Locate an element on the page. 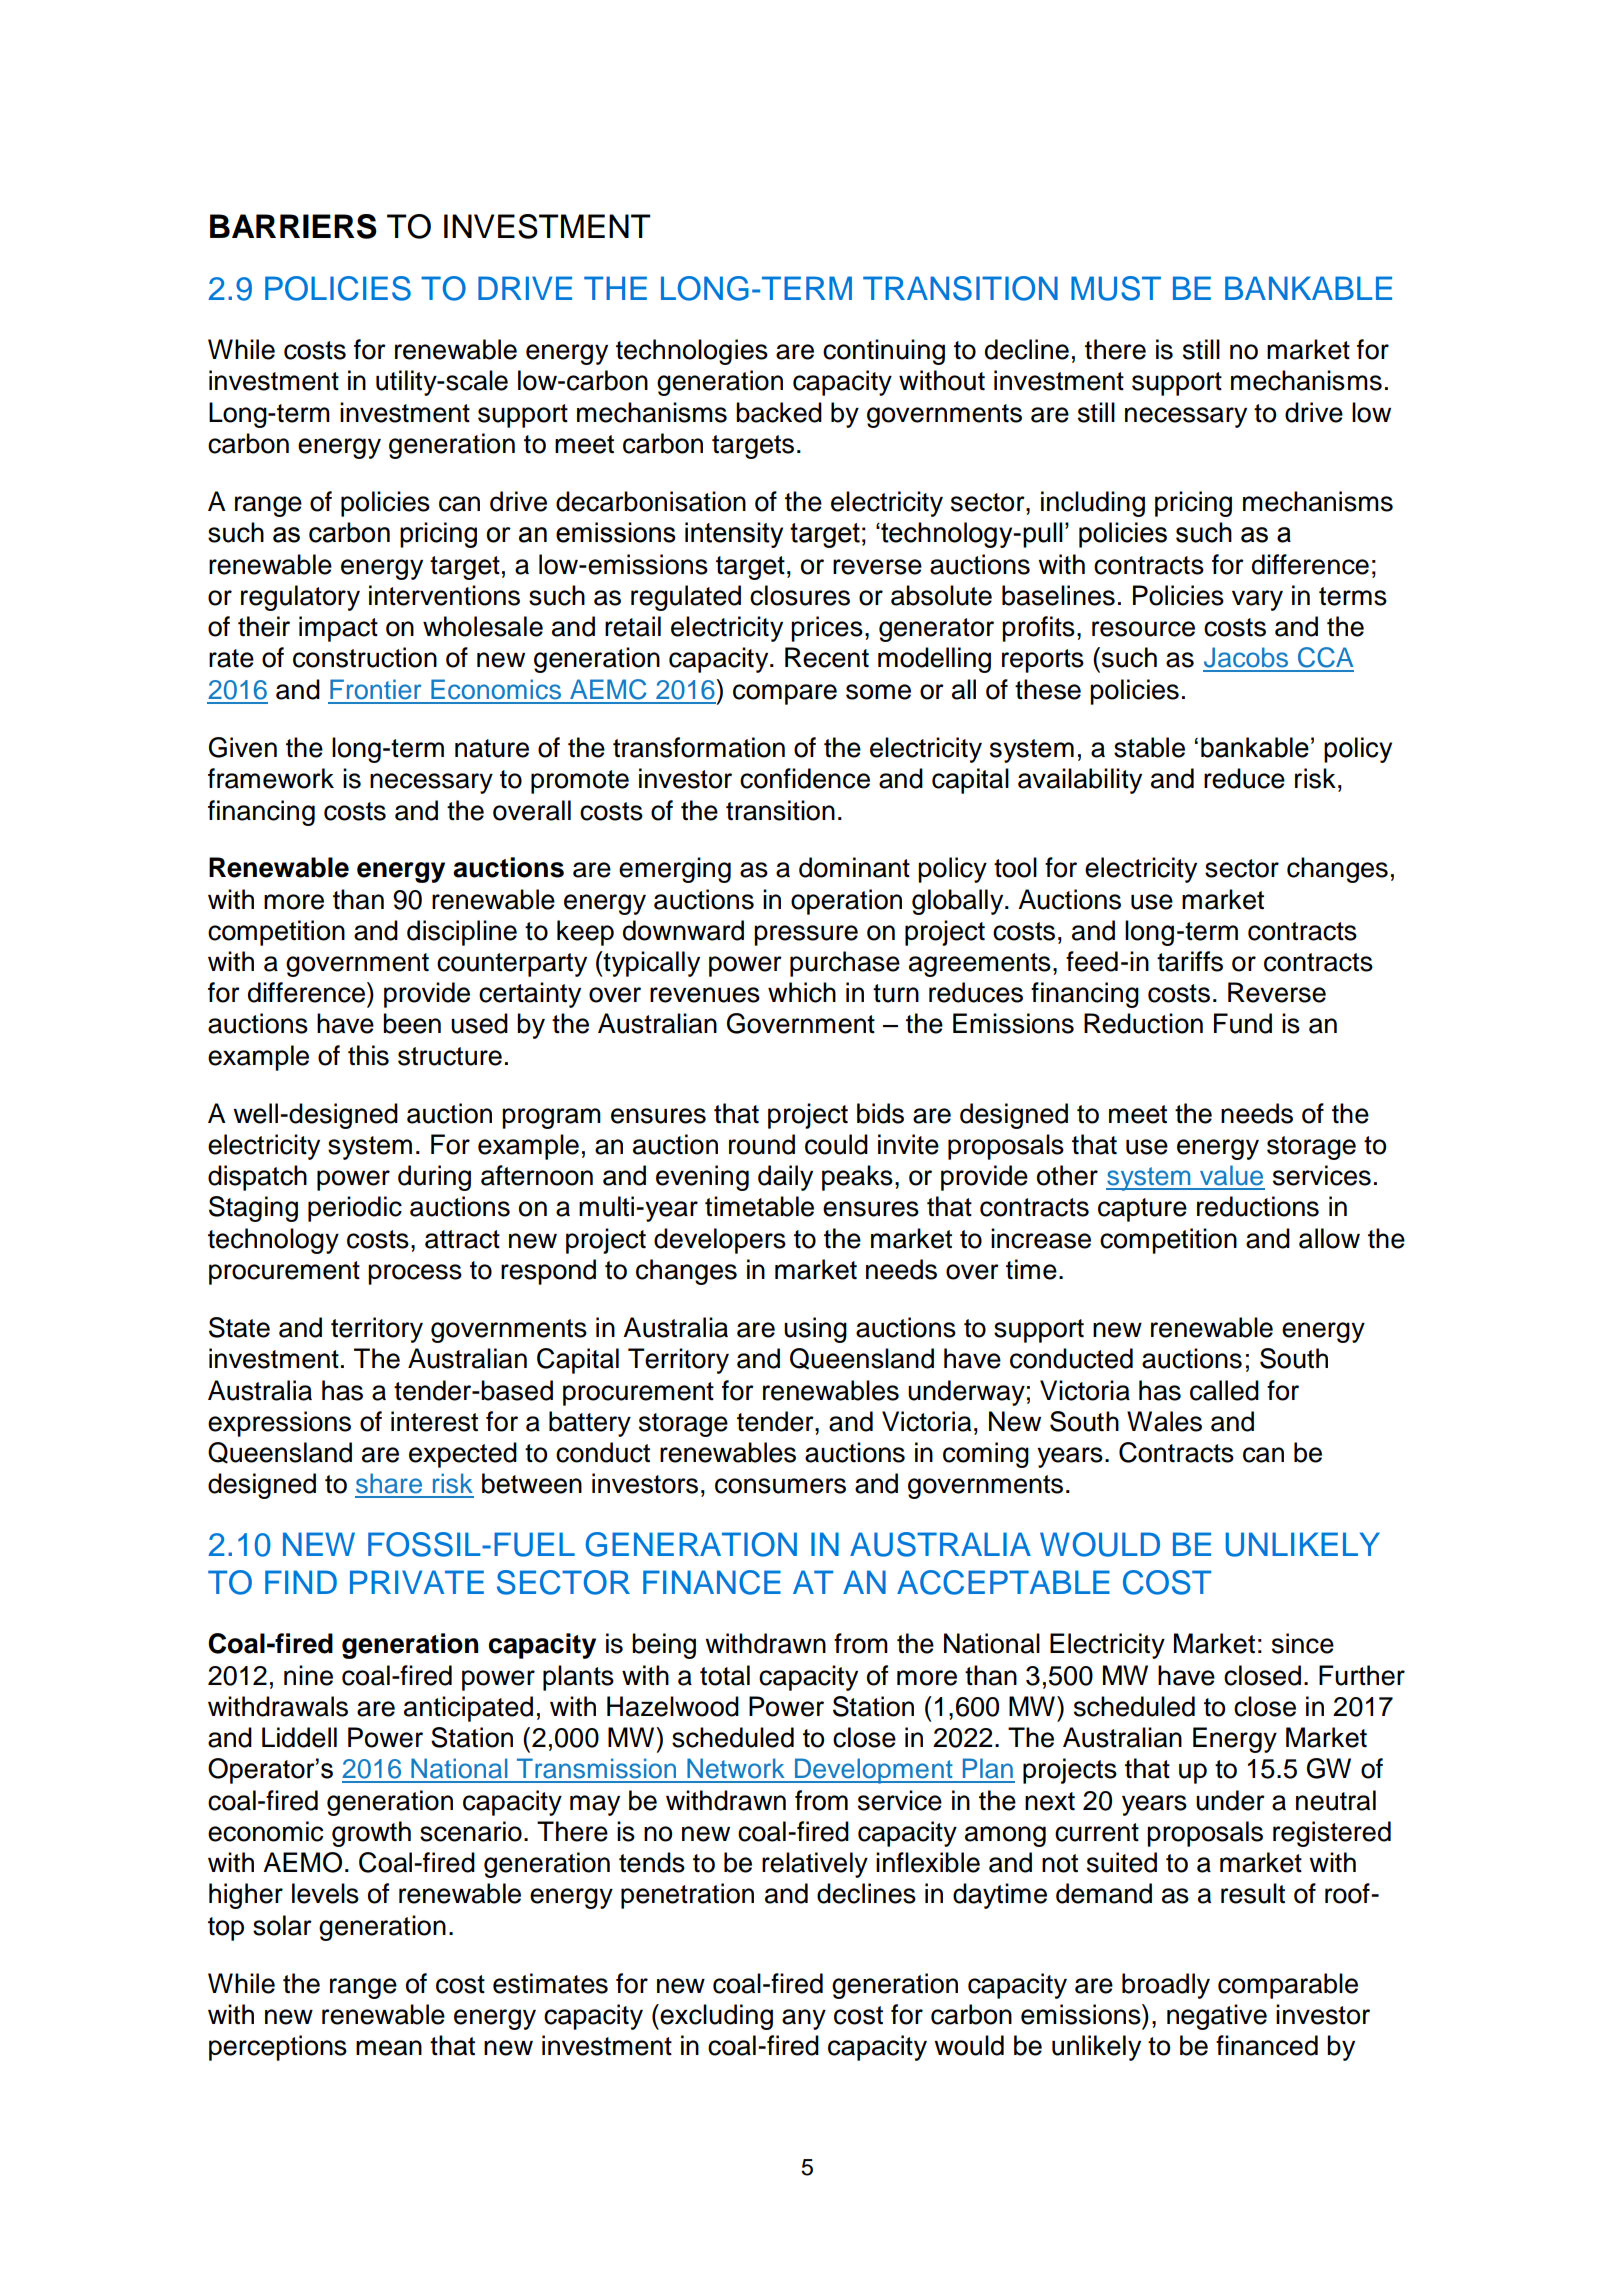  during is located at coordinates (434, 1178).
